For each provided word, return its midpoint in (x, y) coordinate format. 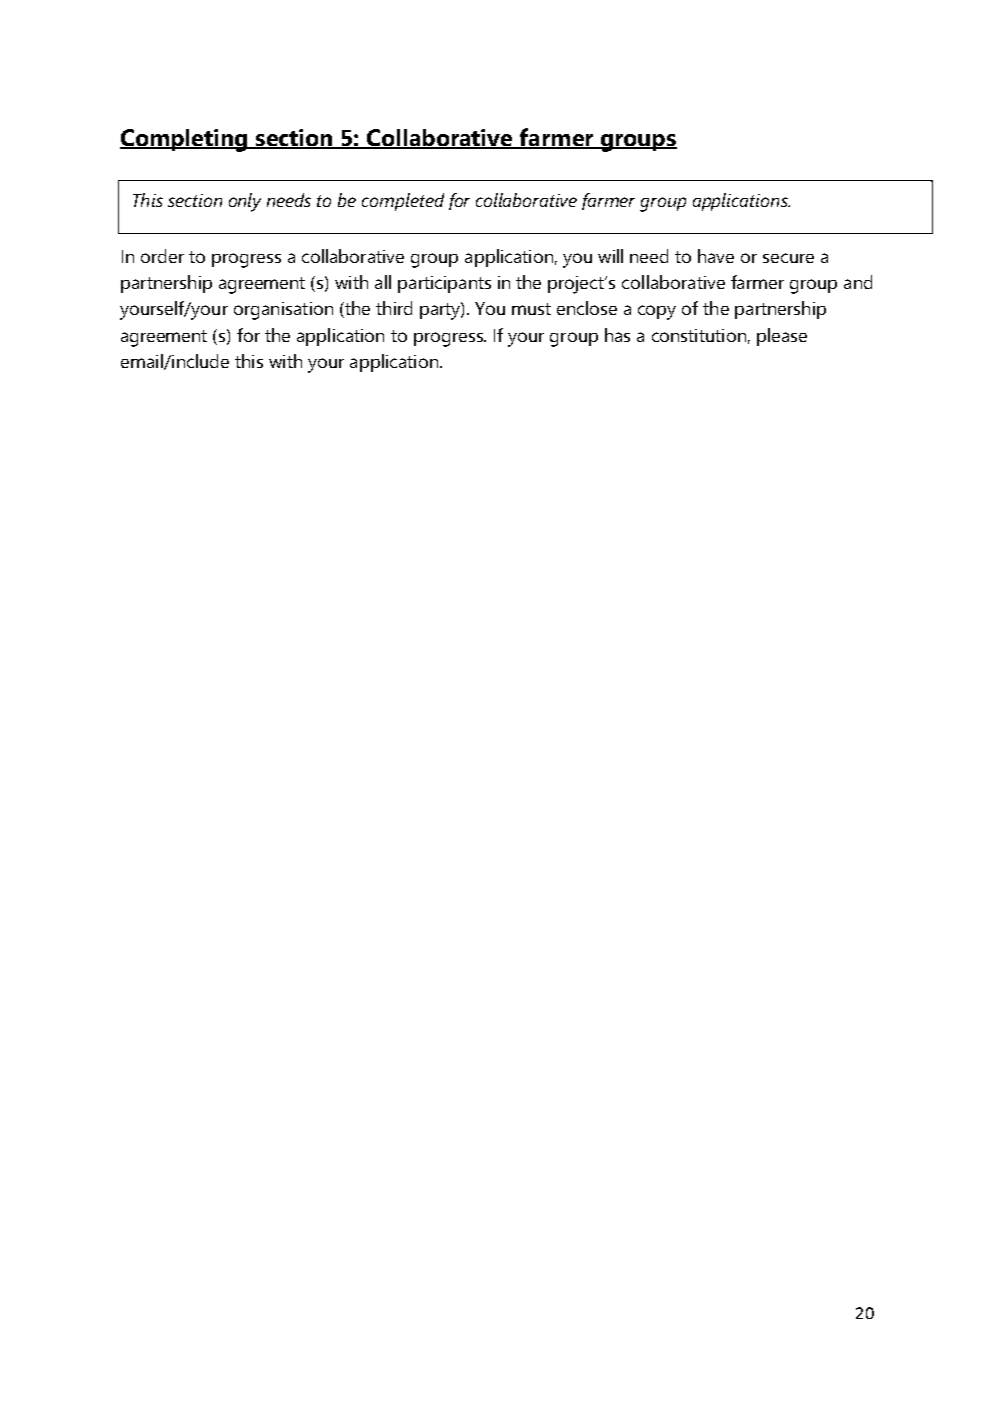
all (383, 282)
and (858, 282)
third (394, 308)
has (617, 335)
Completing (185, 140)
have (716, 256)
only (245, 202)
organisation (283, 311)
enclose (587, 308)
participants (444, 284)
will (610, 256)
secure (788, 258)
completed (403, 202)
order (162, 256)
